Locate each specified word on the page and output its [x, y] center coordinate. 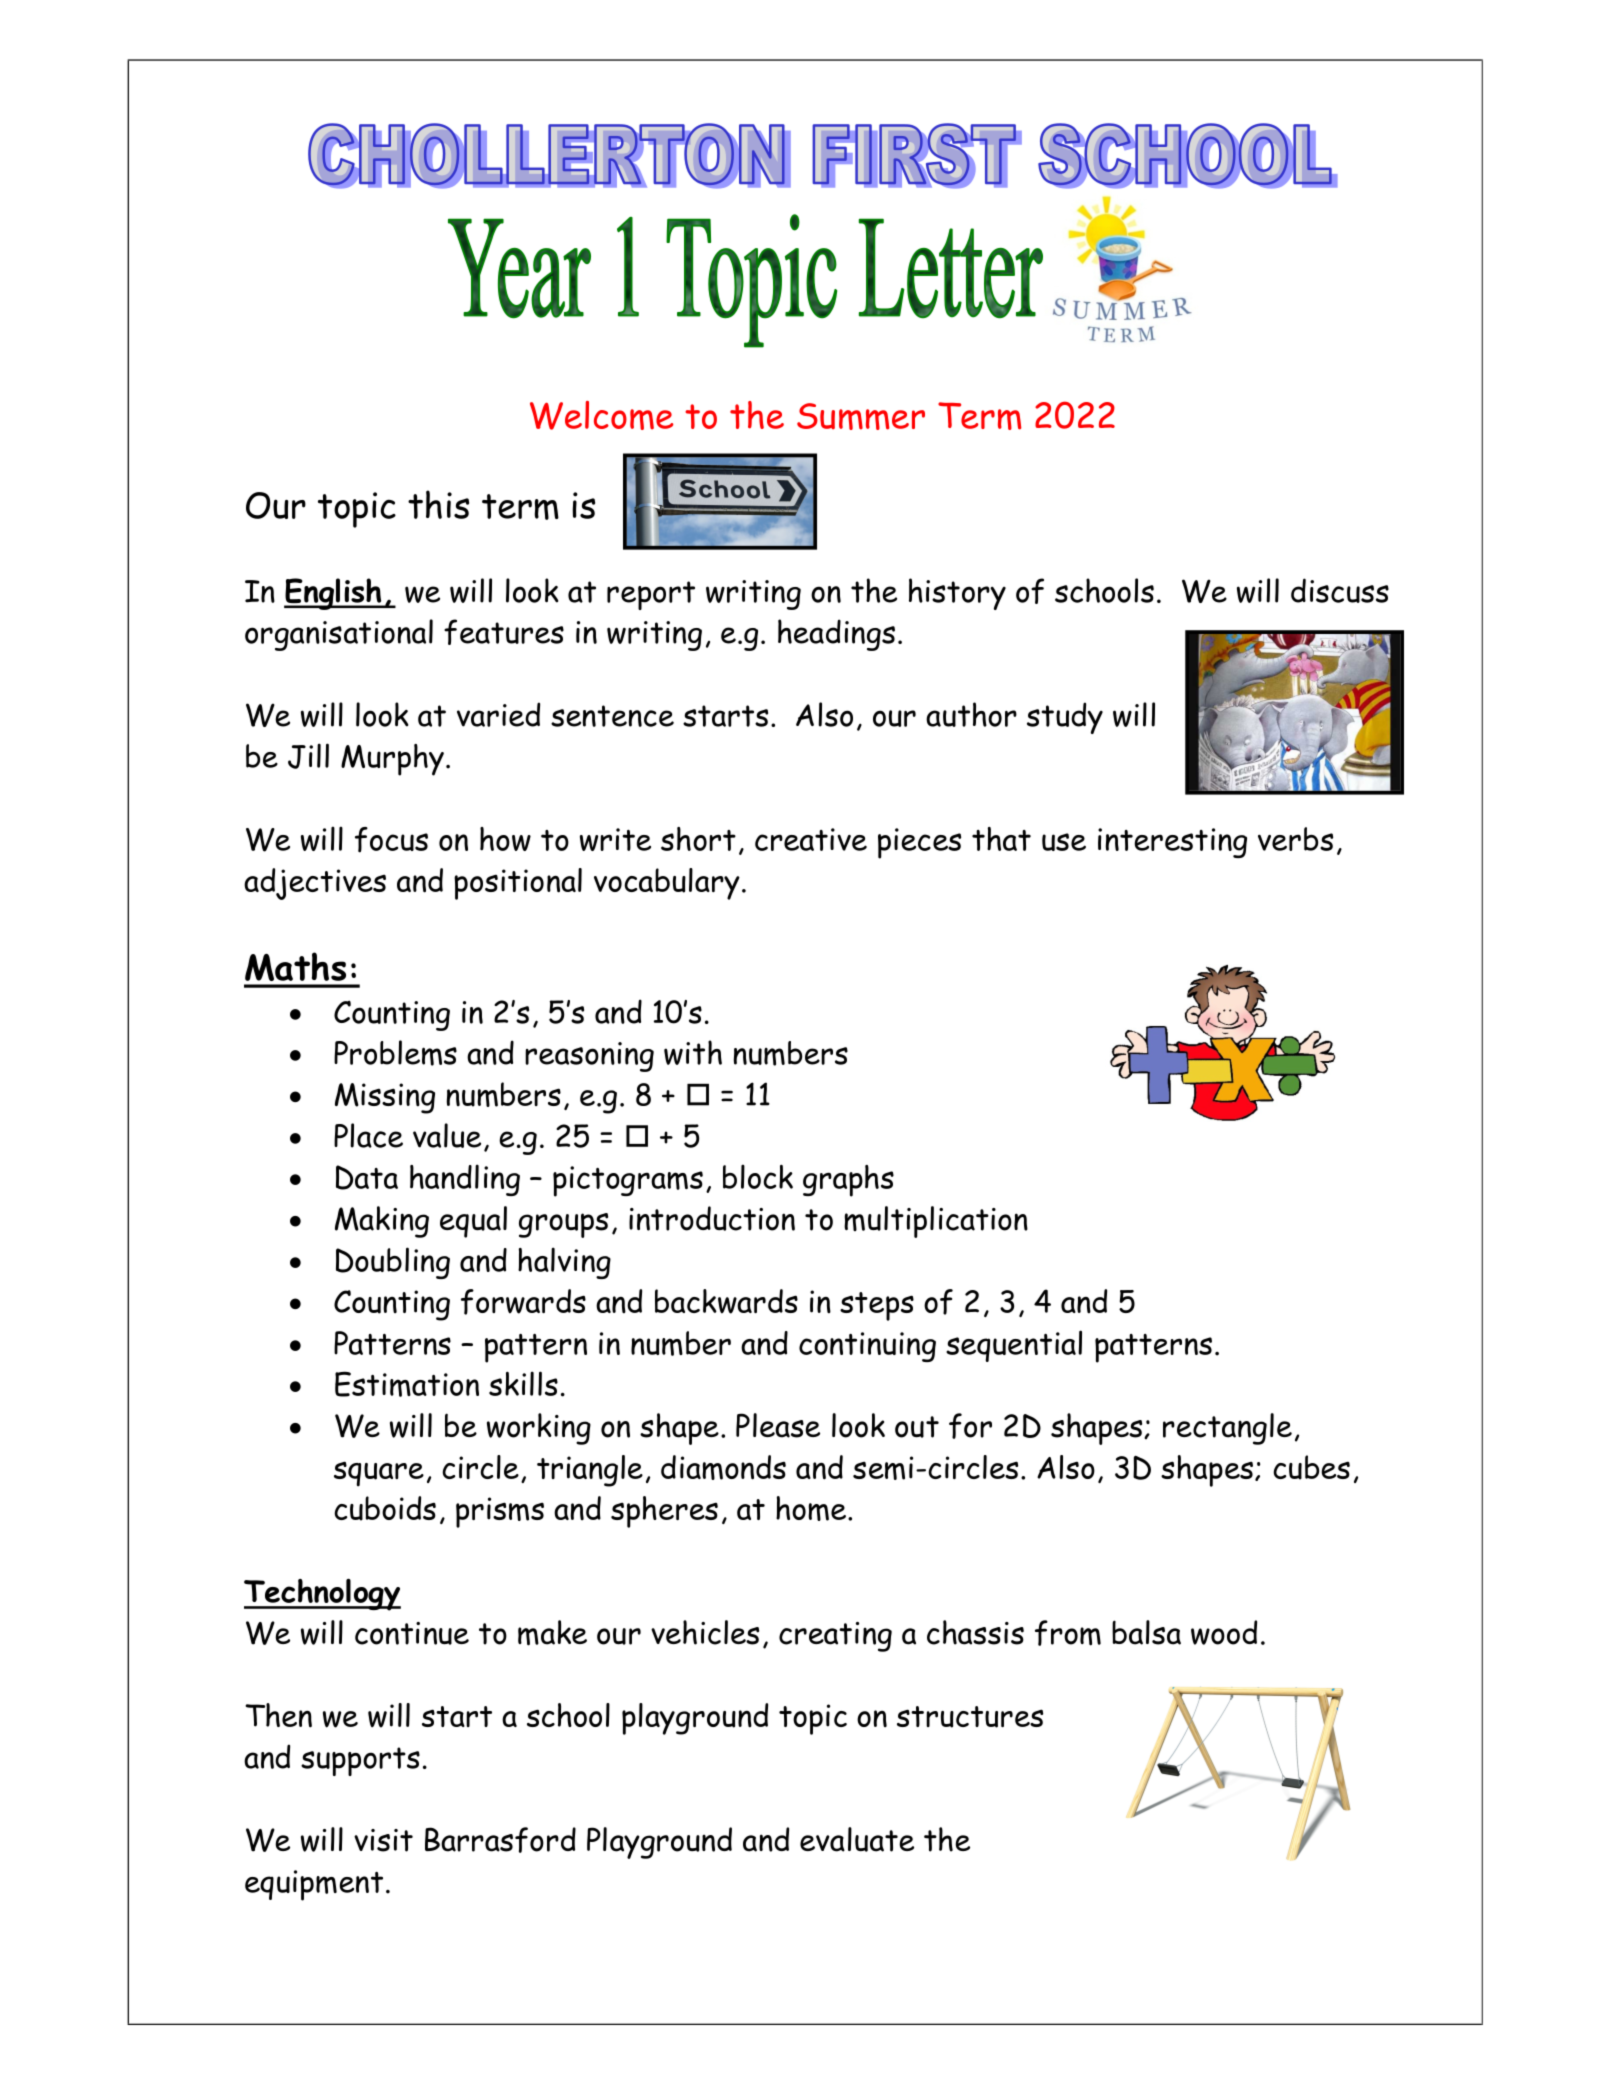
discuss [1340, 590]
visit [383, 1840]
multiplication [936, 1222]
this [438, 504]
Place [368, 1135]
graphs [848, 1181]
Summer [861, 416]
